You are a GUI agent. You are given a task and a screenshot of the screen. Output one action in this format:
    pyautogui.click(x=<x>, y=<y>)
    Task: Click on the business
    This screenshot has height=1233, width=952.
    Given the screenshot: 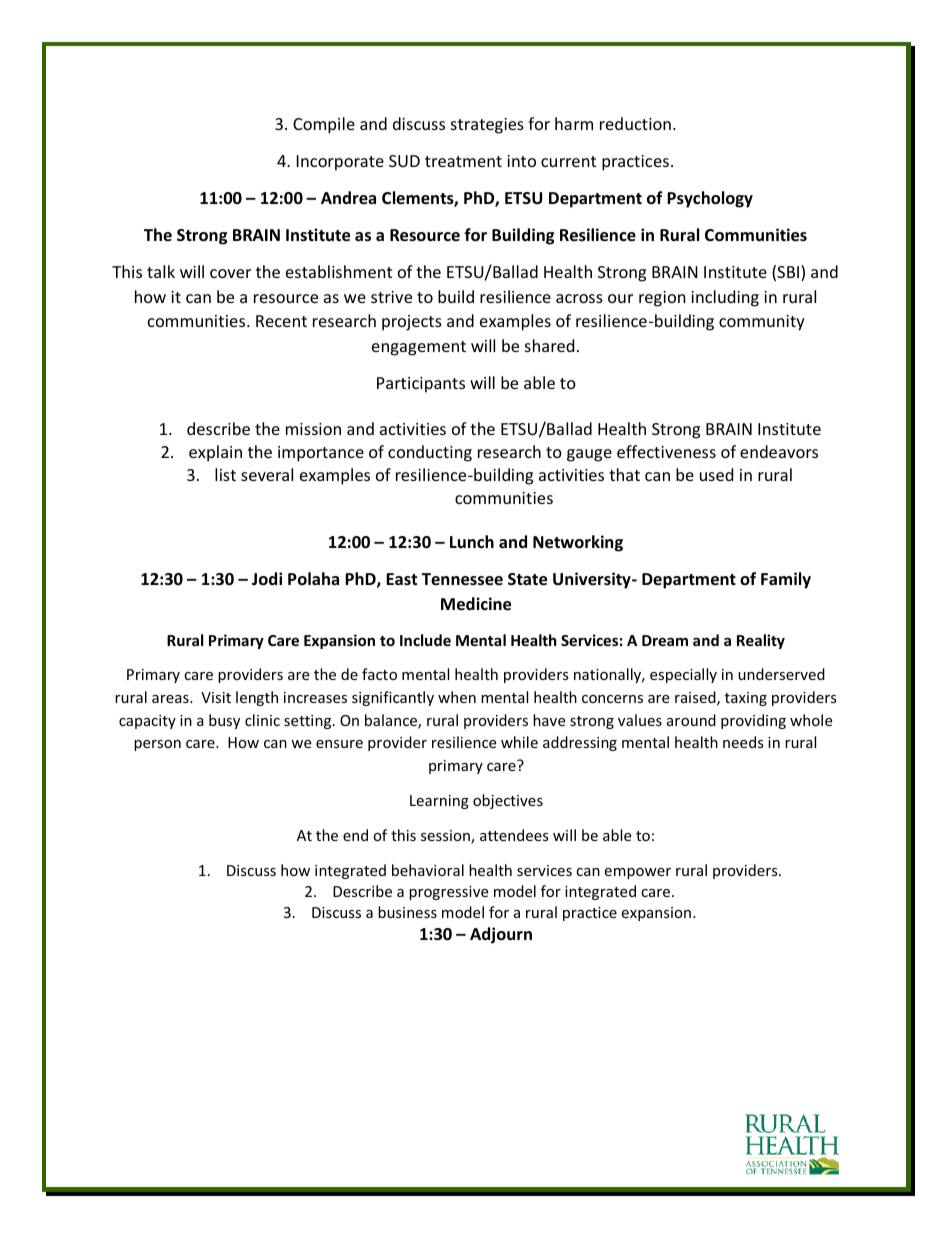 What is the action you would take?
    pyautogui.click(x=407, y=912)
